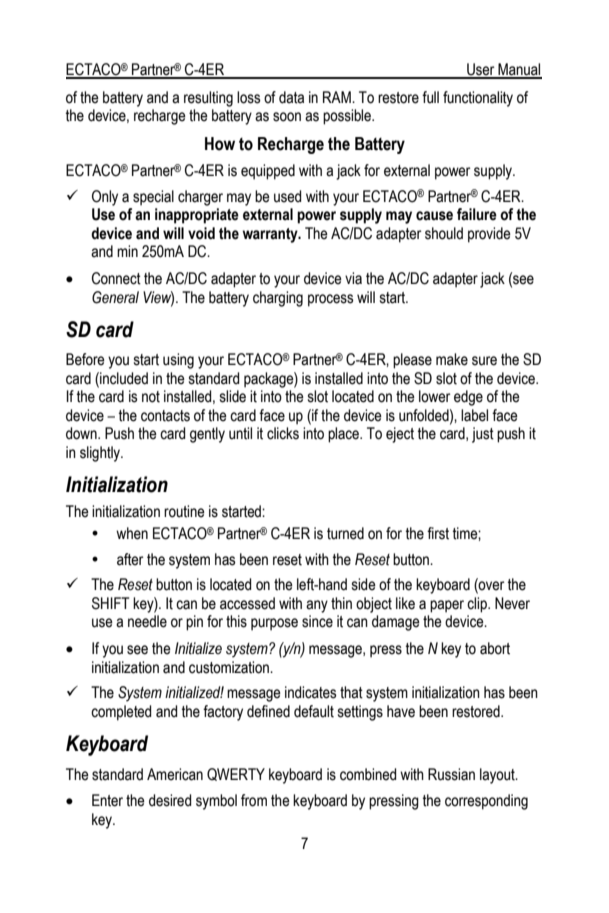  I want to click on turned, so click(345, 533).
